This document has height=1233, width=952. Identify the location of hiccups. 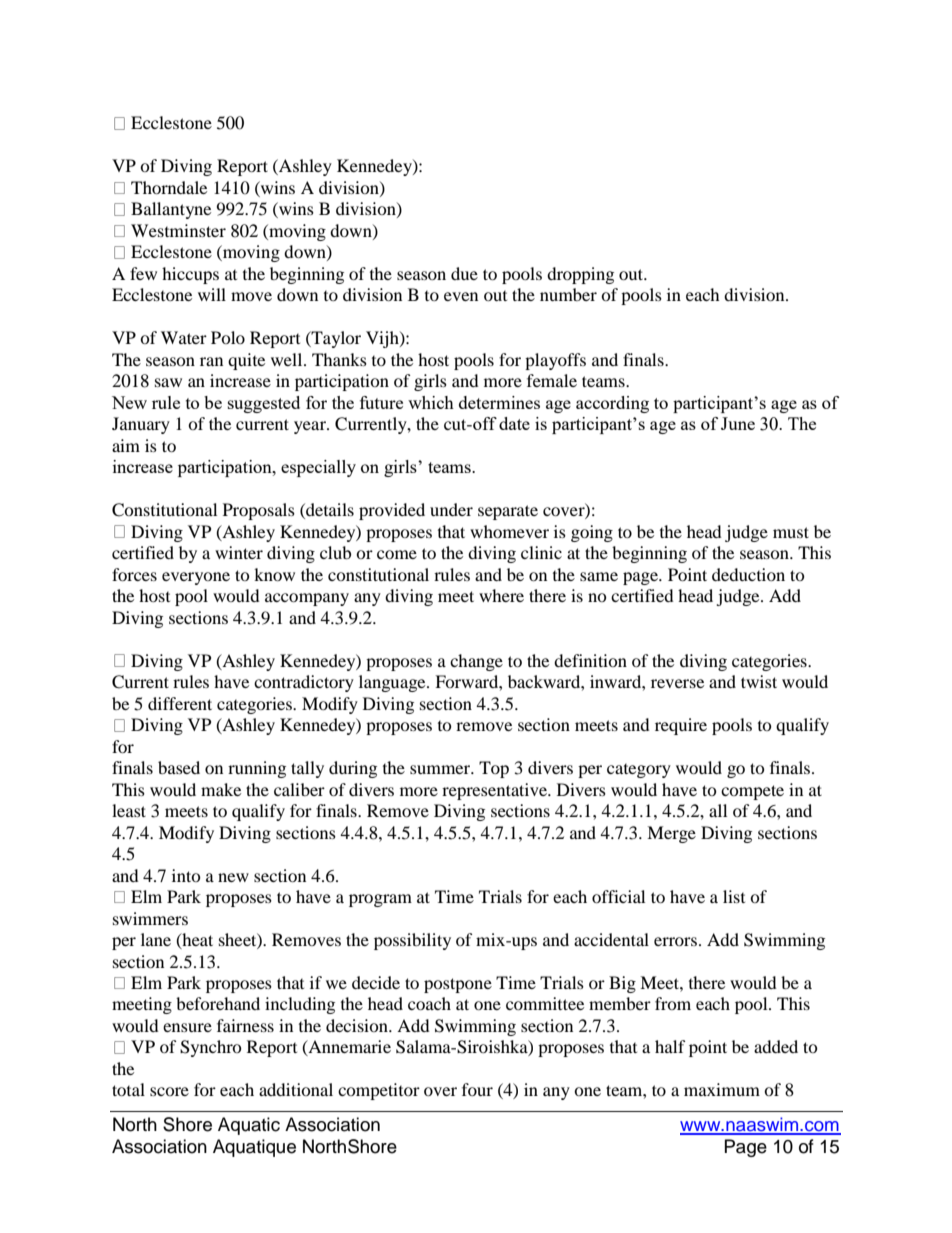
(190, 275).
